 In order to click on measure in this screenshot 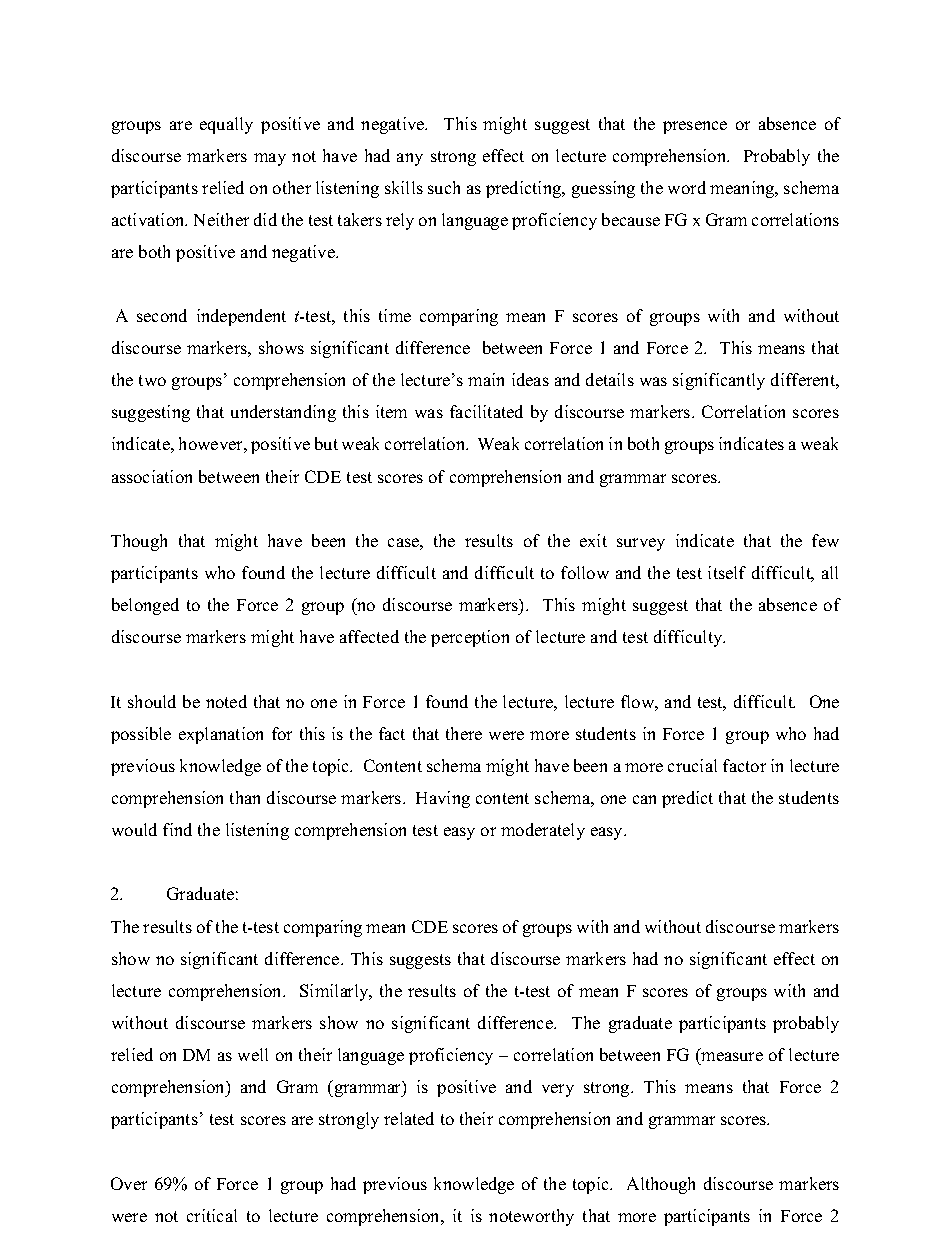, I will do `click(732, 1056)`.
